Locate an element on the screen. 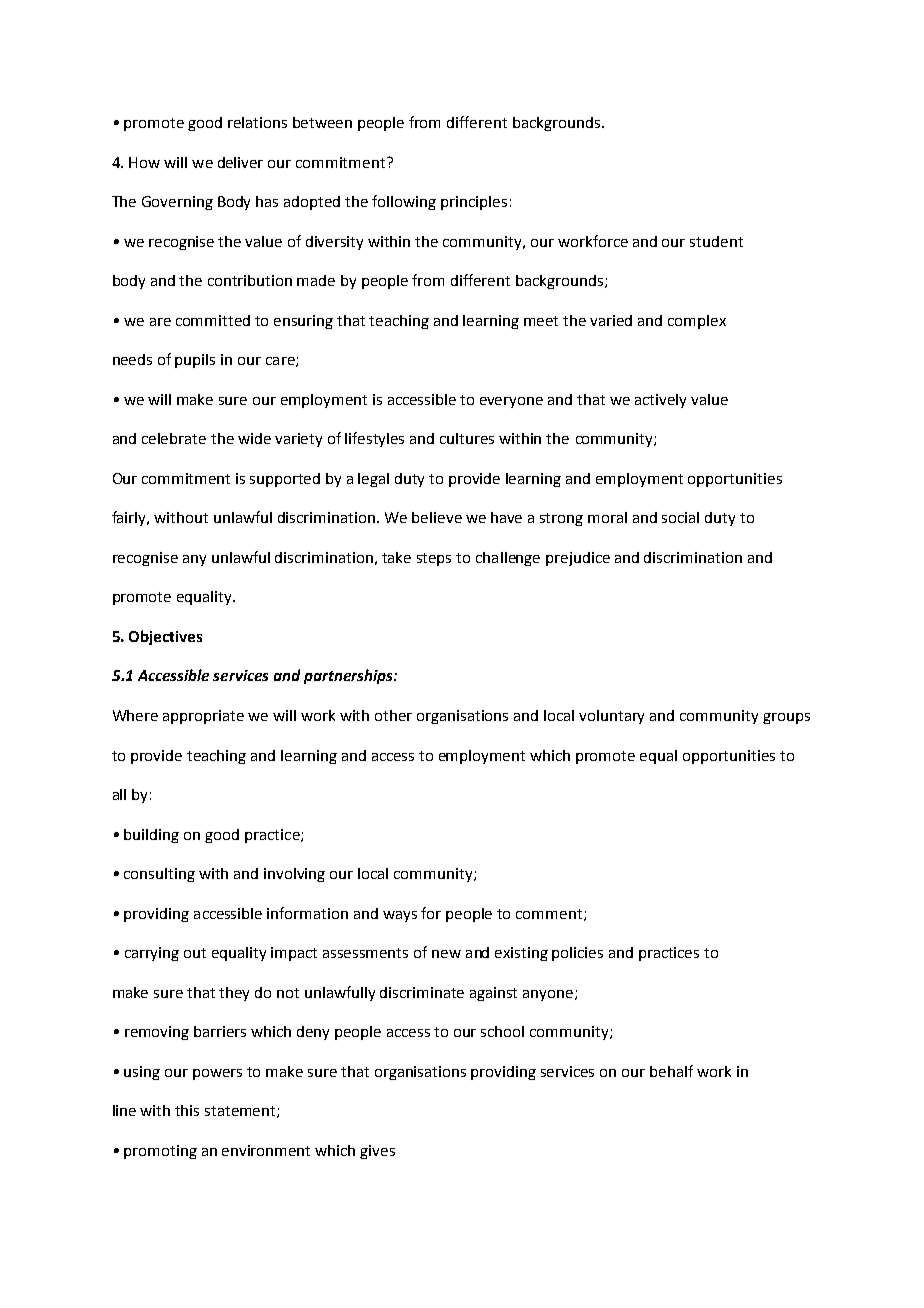  student is located at coordinates (716, 241).
